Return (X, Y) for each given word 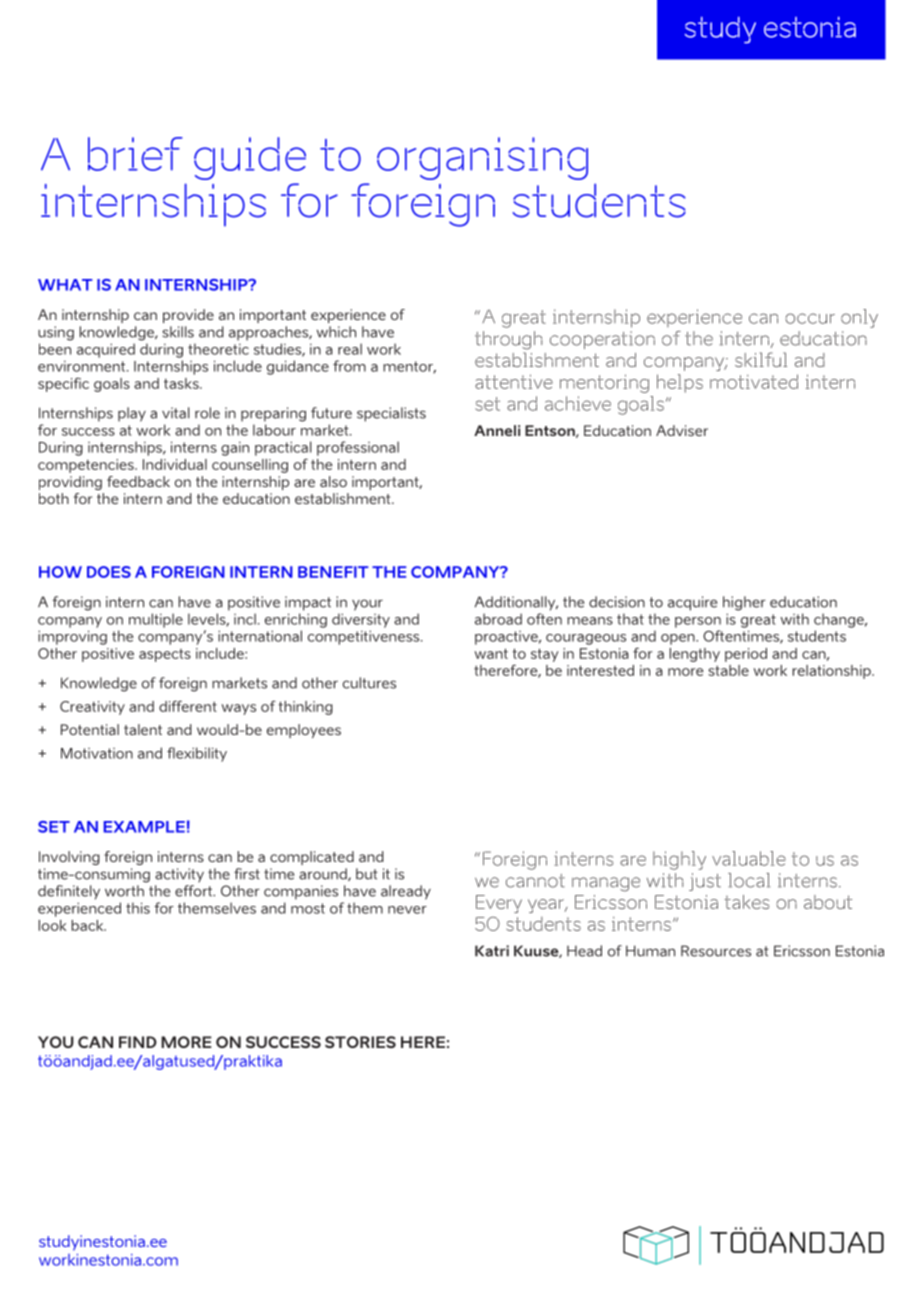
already (406, 892)
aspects (165, 655)
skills (178, 332)
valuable (749, 858)
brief (135, 154)
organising (482, 158)
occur (810, 318)
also (333, 481)
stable (728, 670)
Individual (175, 464)
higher (744, 603)
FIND (138, 1042)
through (508, 340)
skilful (761, 359)
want (491, 653)
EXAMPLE (144, 827)
